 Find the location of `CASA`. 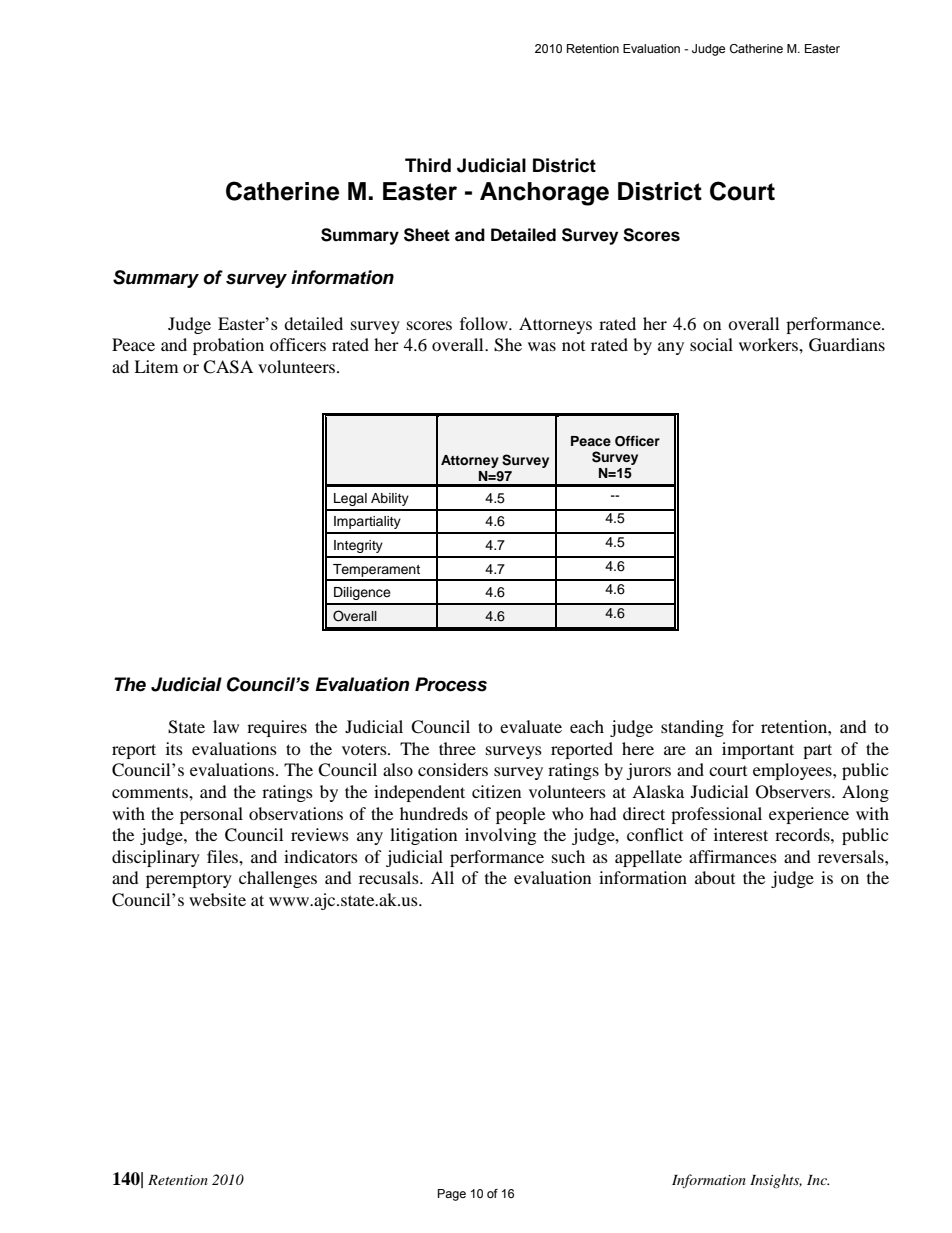

CASA is located at coordinates (228, 367).
